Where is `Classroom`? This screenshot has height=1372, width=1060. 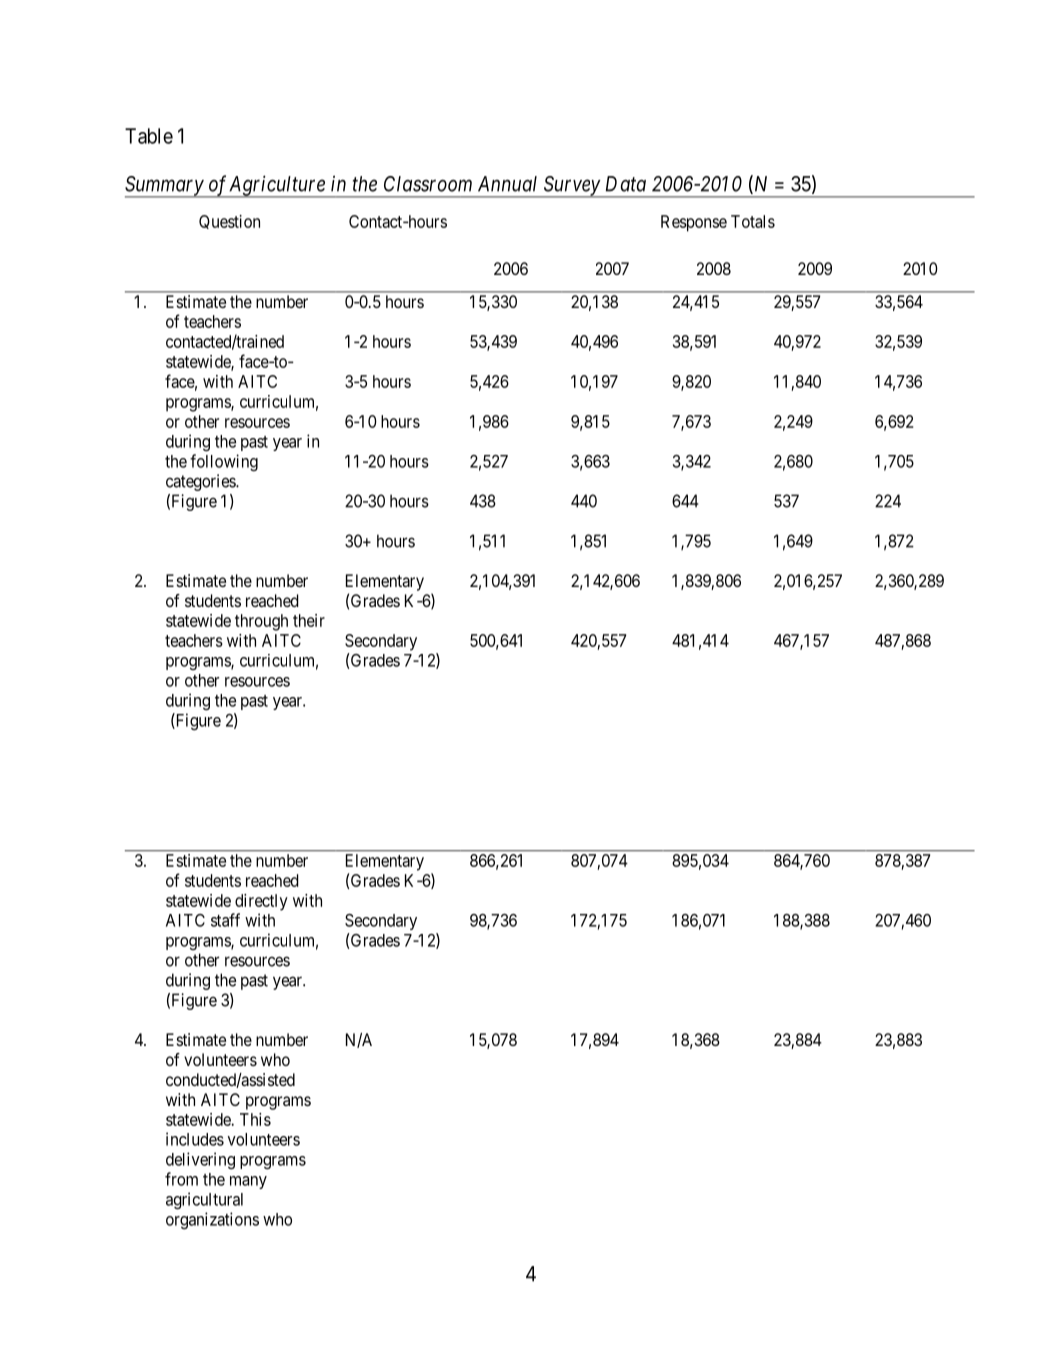
Classroom is located at coordinates (428, 184).
